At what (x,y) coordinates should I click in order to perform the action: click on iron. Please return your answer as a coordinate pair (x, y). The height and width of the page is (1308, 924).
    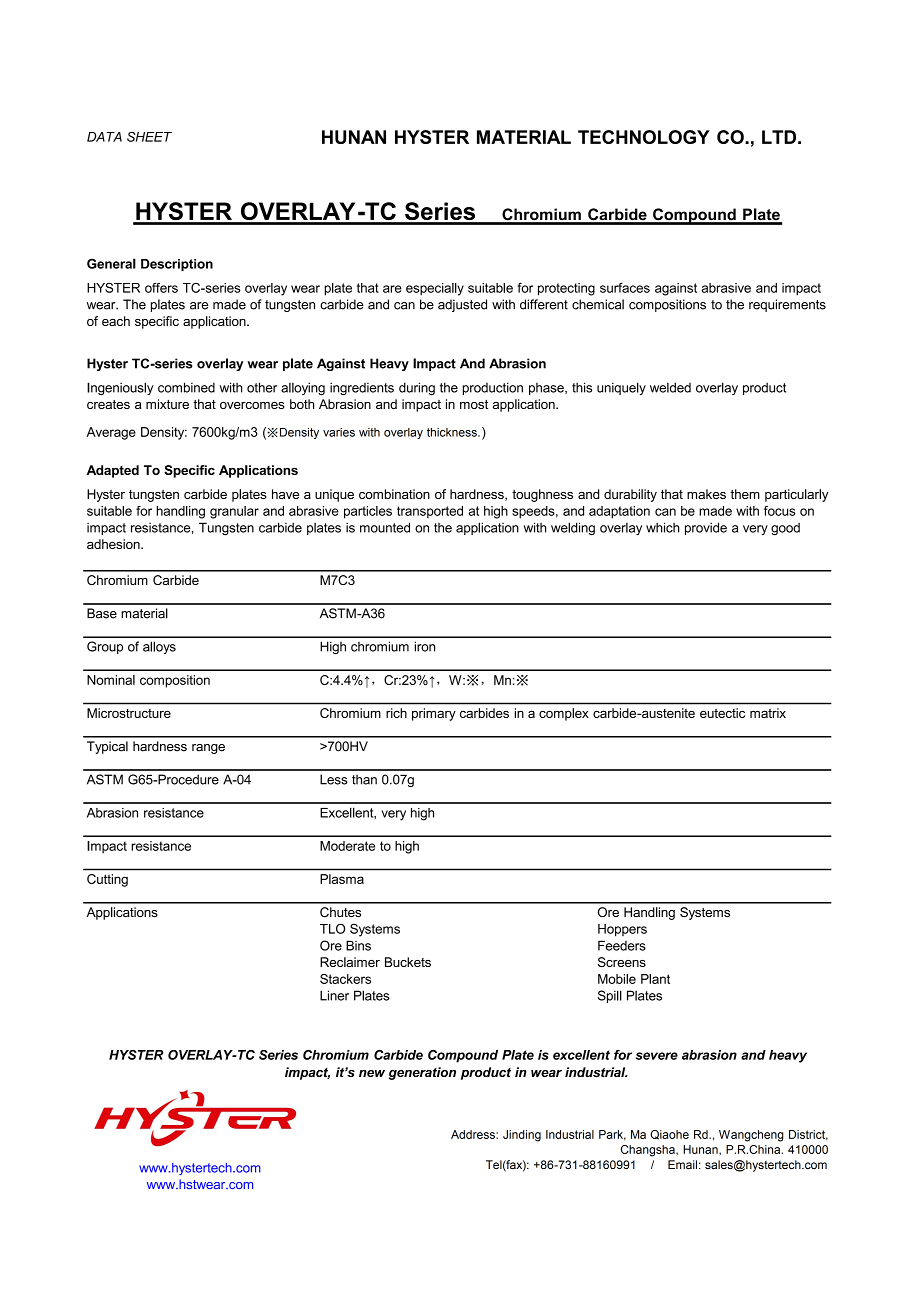
    Looking at the image, I should click on (425, 646).
